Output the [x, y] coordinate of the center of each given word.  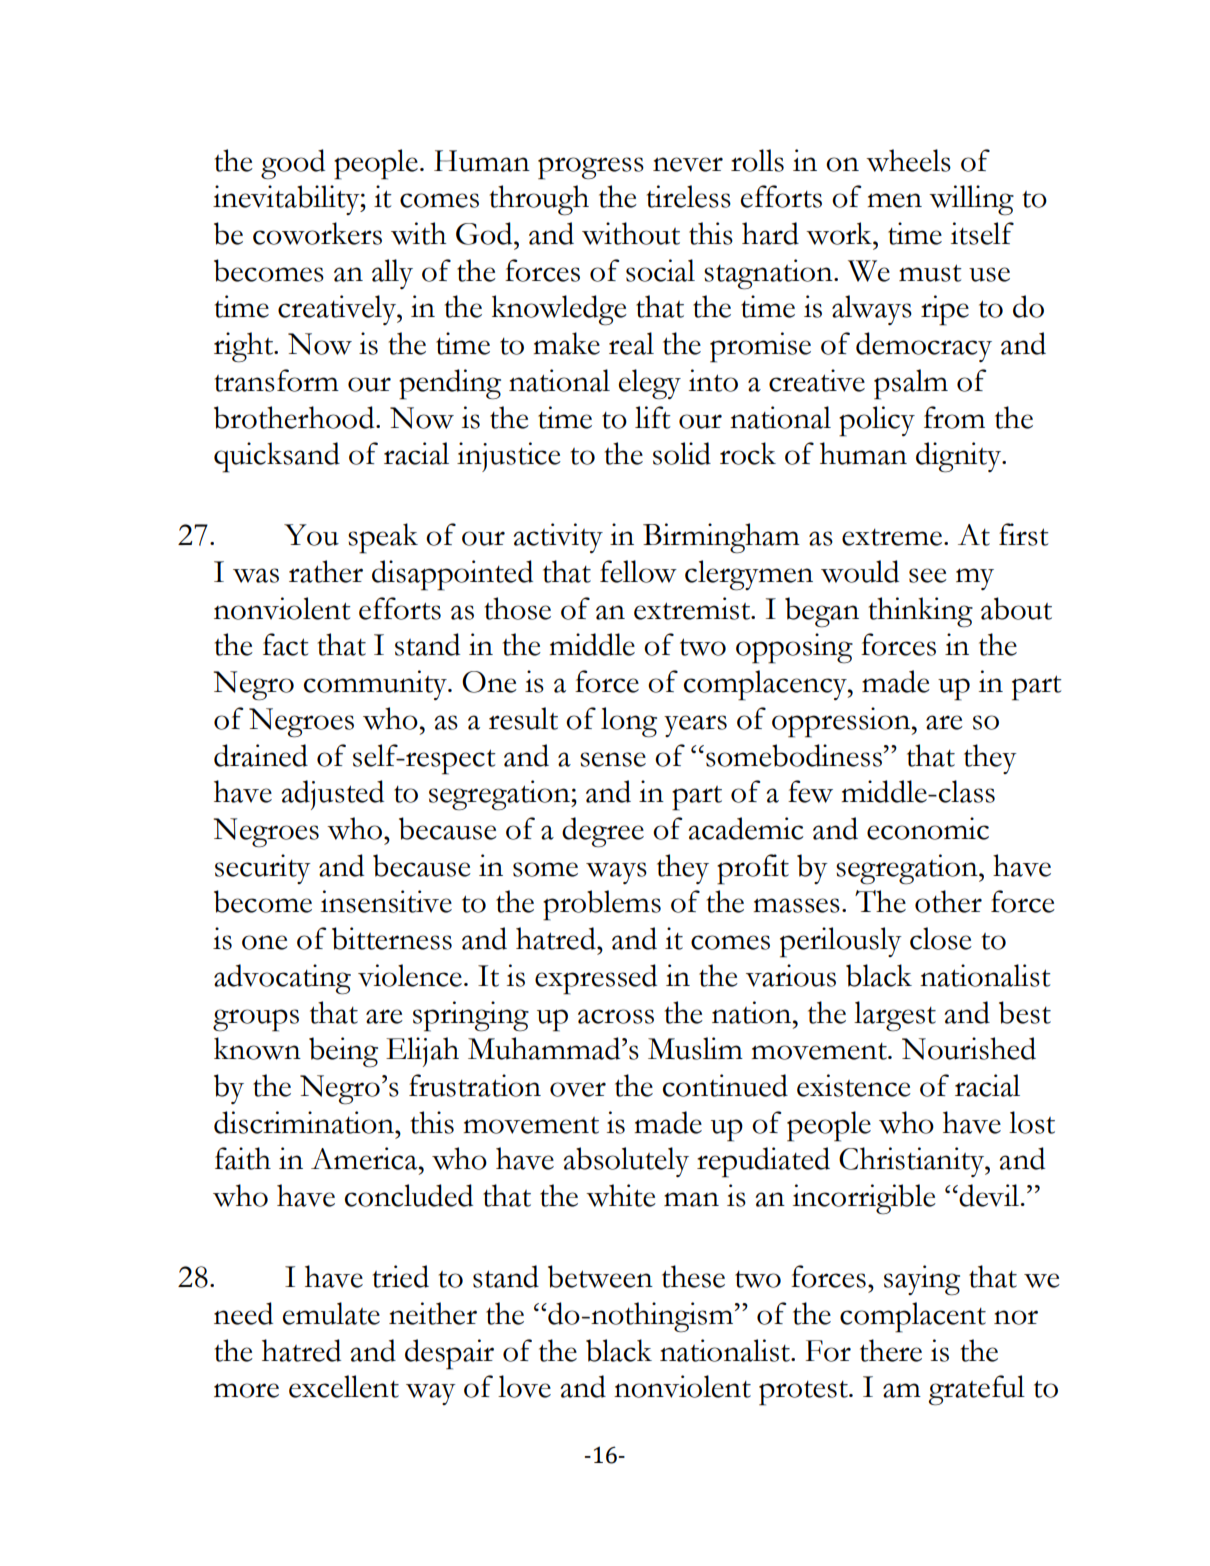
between [600, 1276]
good [293, 164]
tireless [689, 196]
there [891, 1350]
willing [971, 200]
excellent [344, 1386]
